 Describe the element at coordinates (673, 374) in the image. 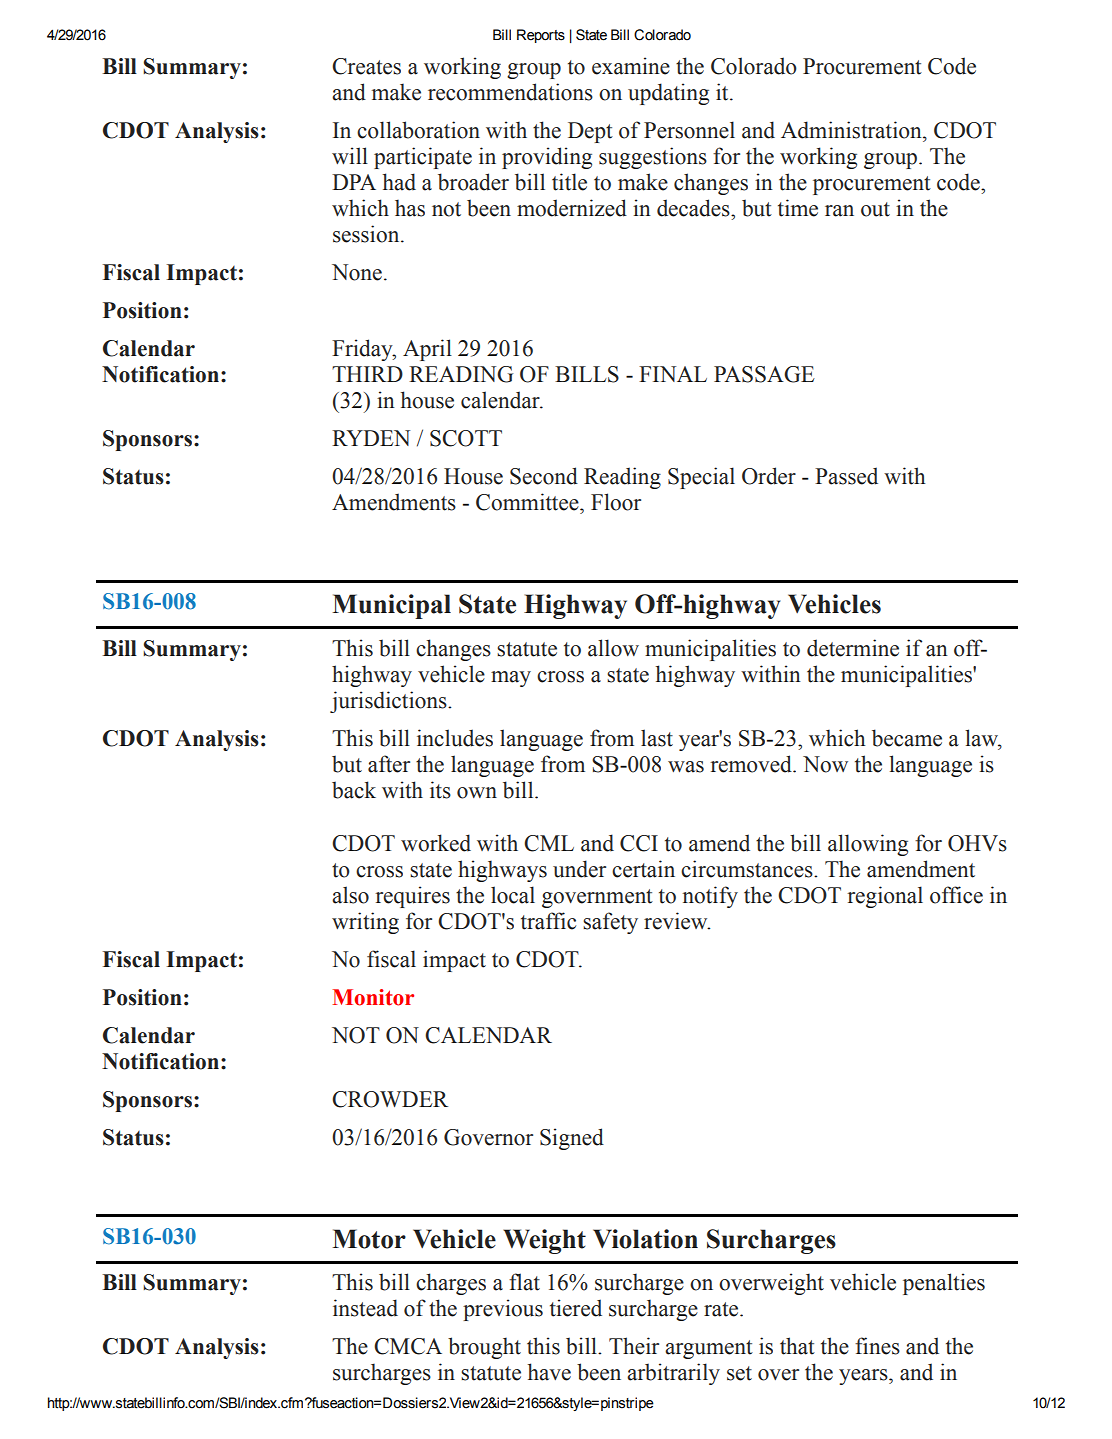

I see `FINAL` at that location.
